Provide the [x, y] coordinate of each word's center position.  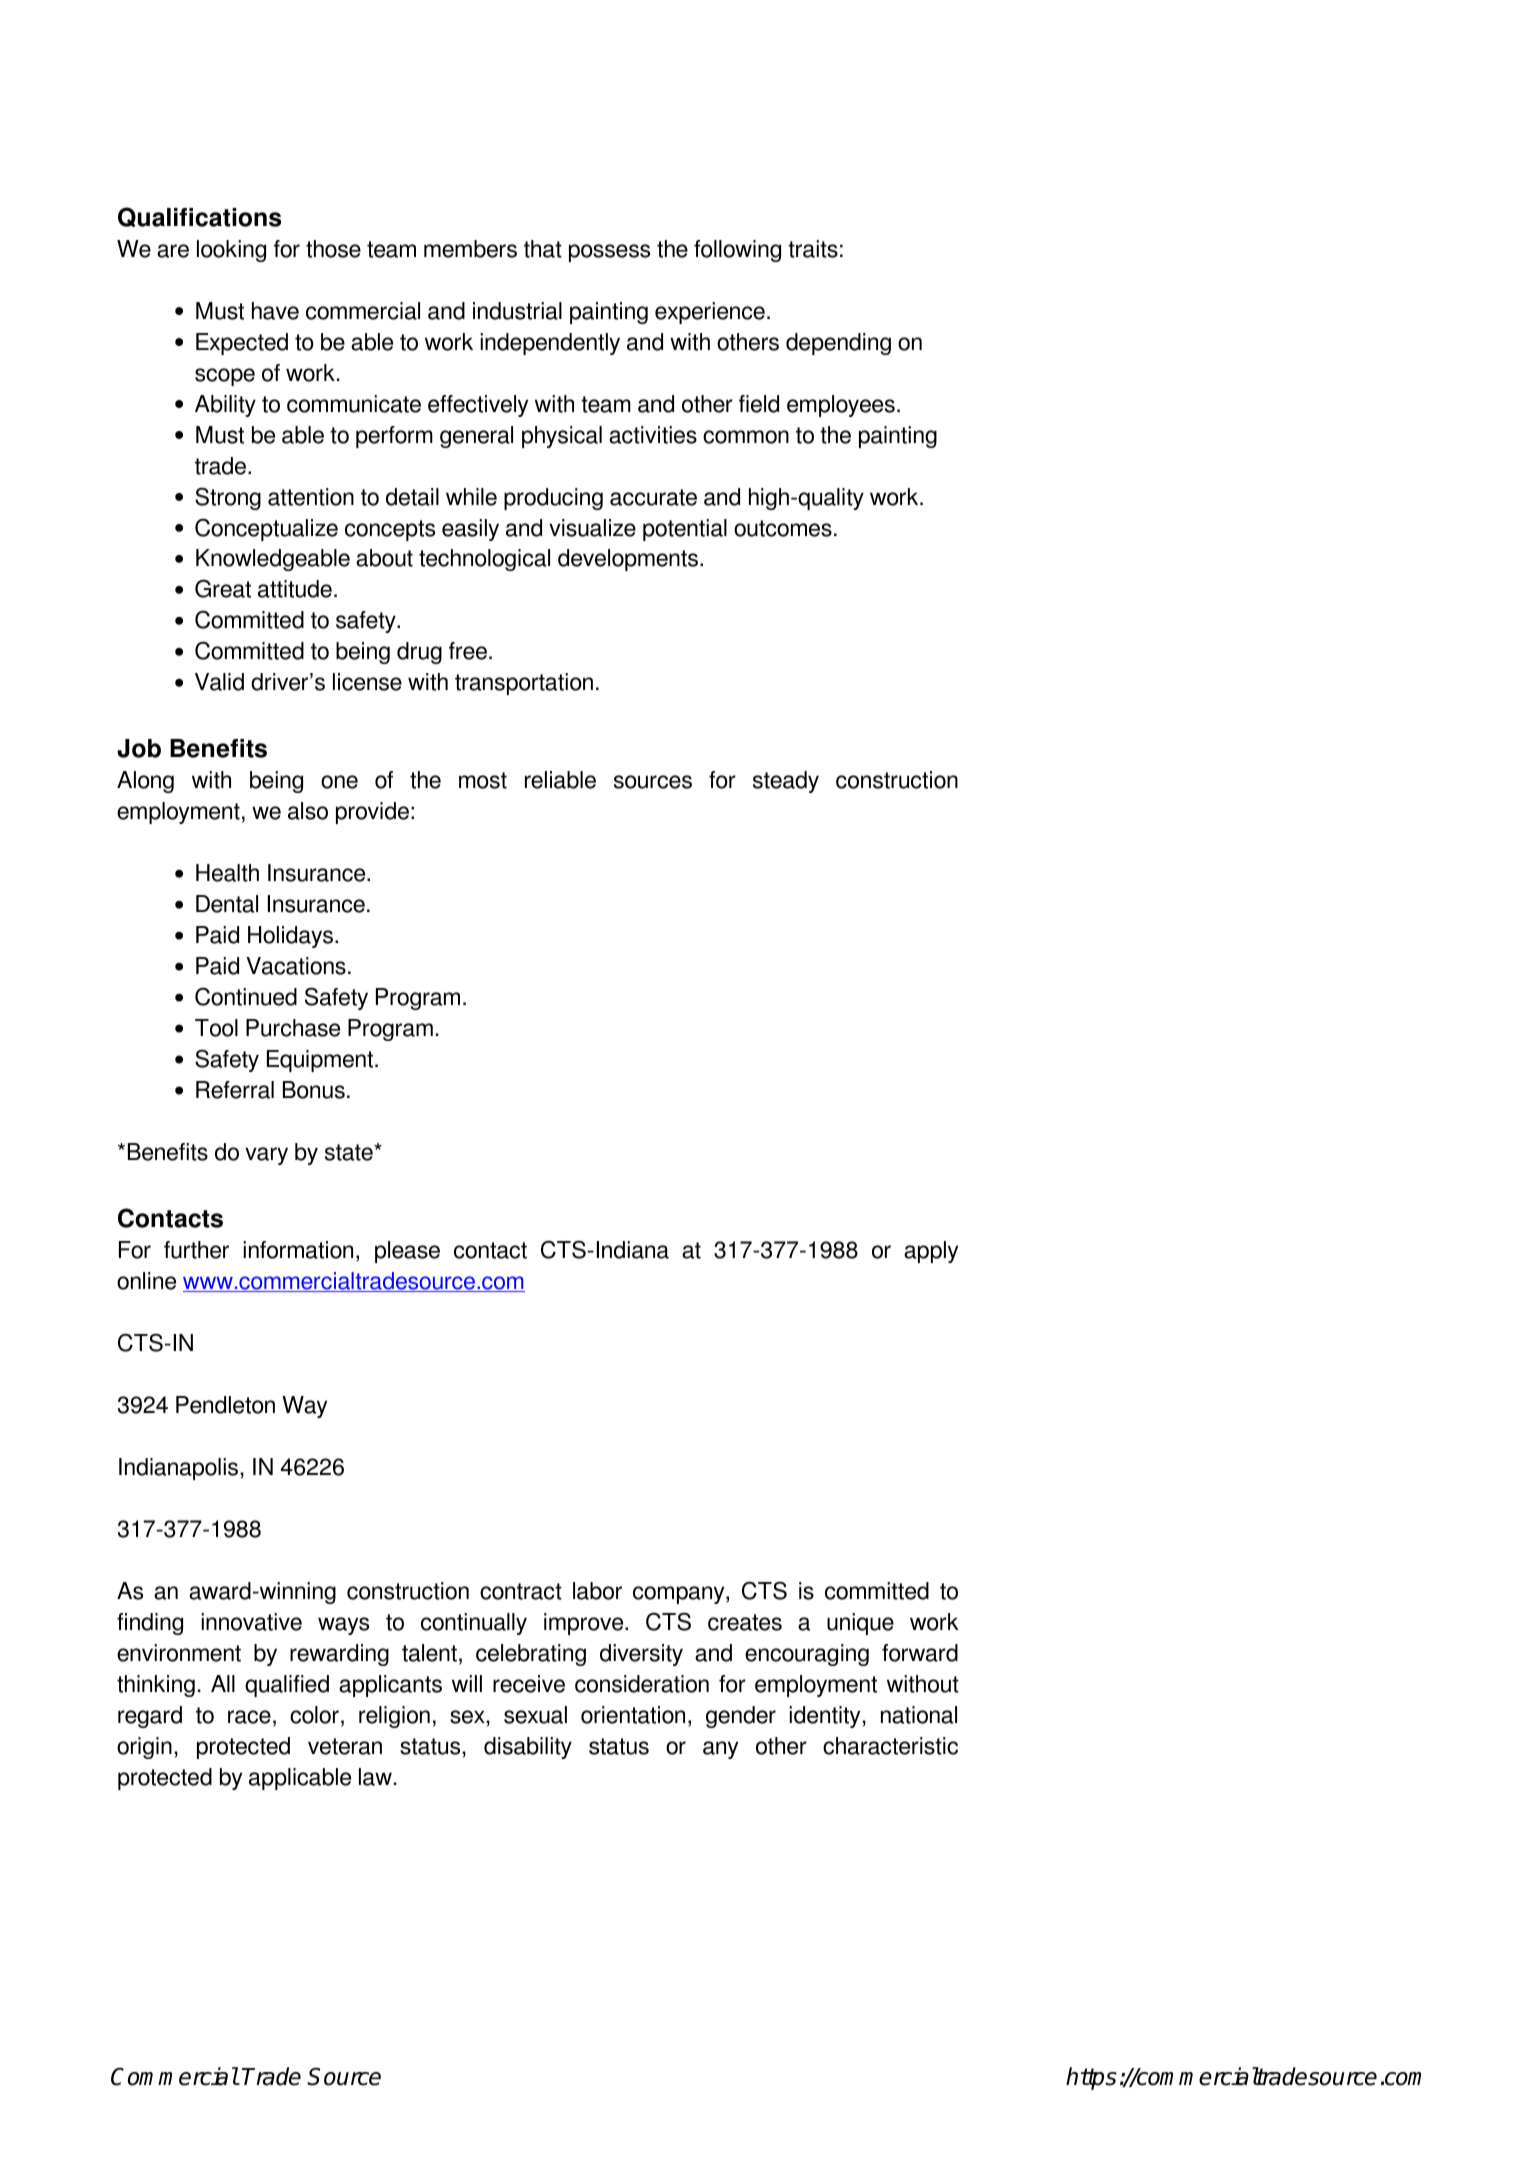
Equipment [321, 1061]
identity [826, 1717]
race [249, 1717]
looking [231, 251]
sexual [535, 1715]
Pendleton [225, 1405]
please [407, 1252]
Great [223, 588]
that [543, 249]
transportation [524, 684]
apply [931, 1252]
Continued [246, 996]
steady [786, 782]
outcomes [783, 528]
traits [813, 249]
